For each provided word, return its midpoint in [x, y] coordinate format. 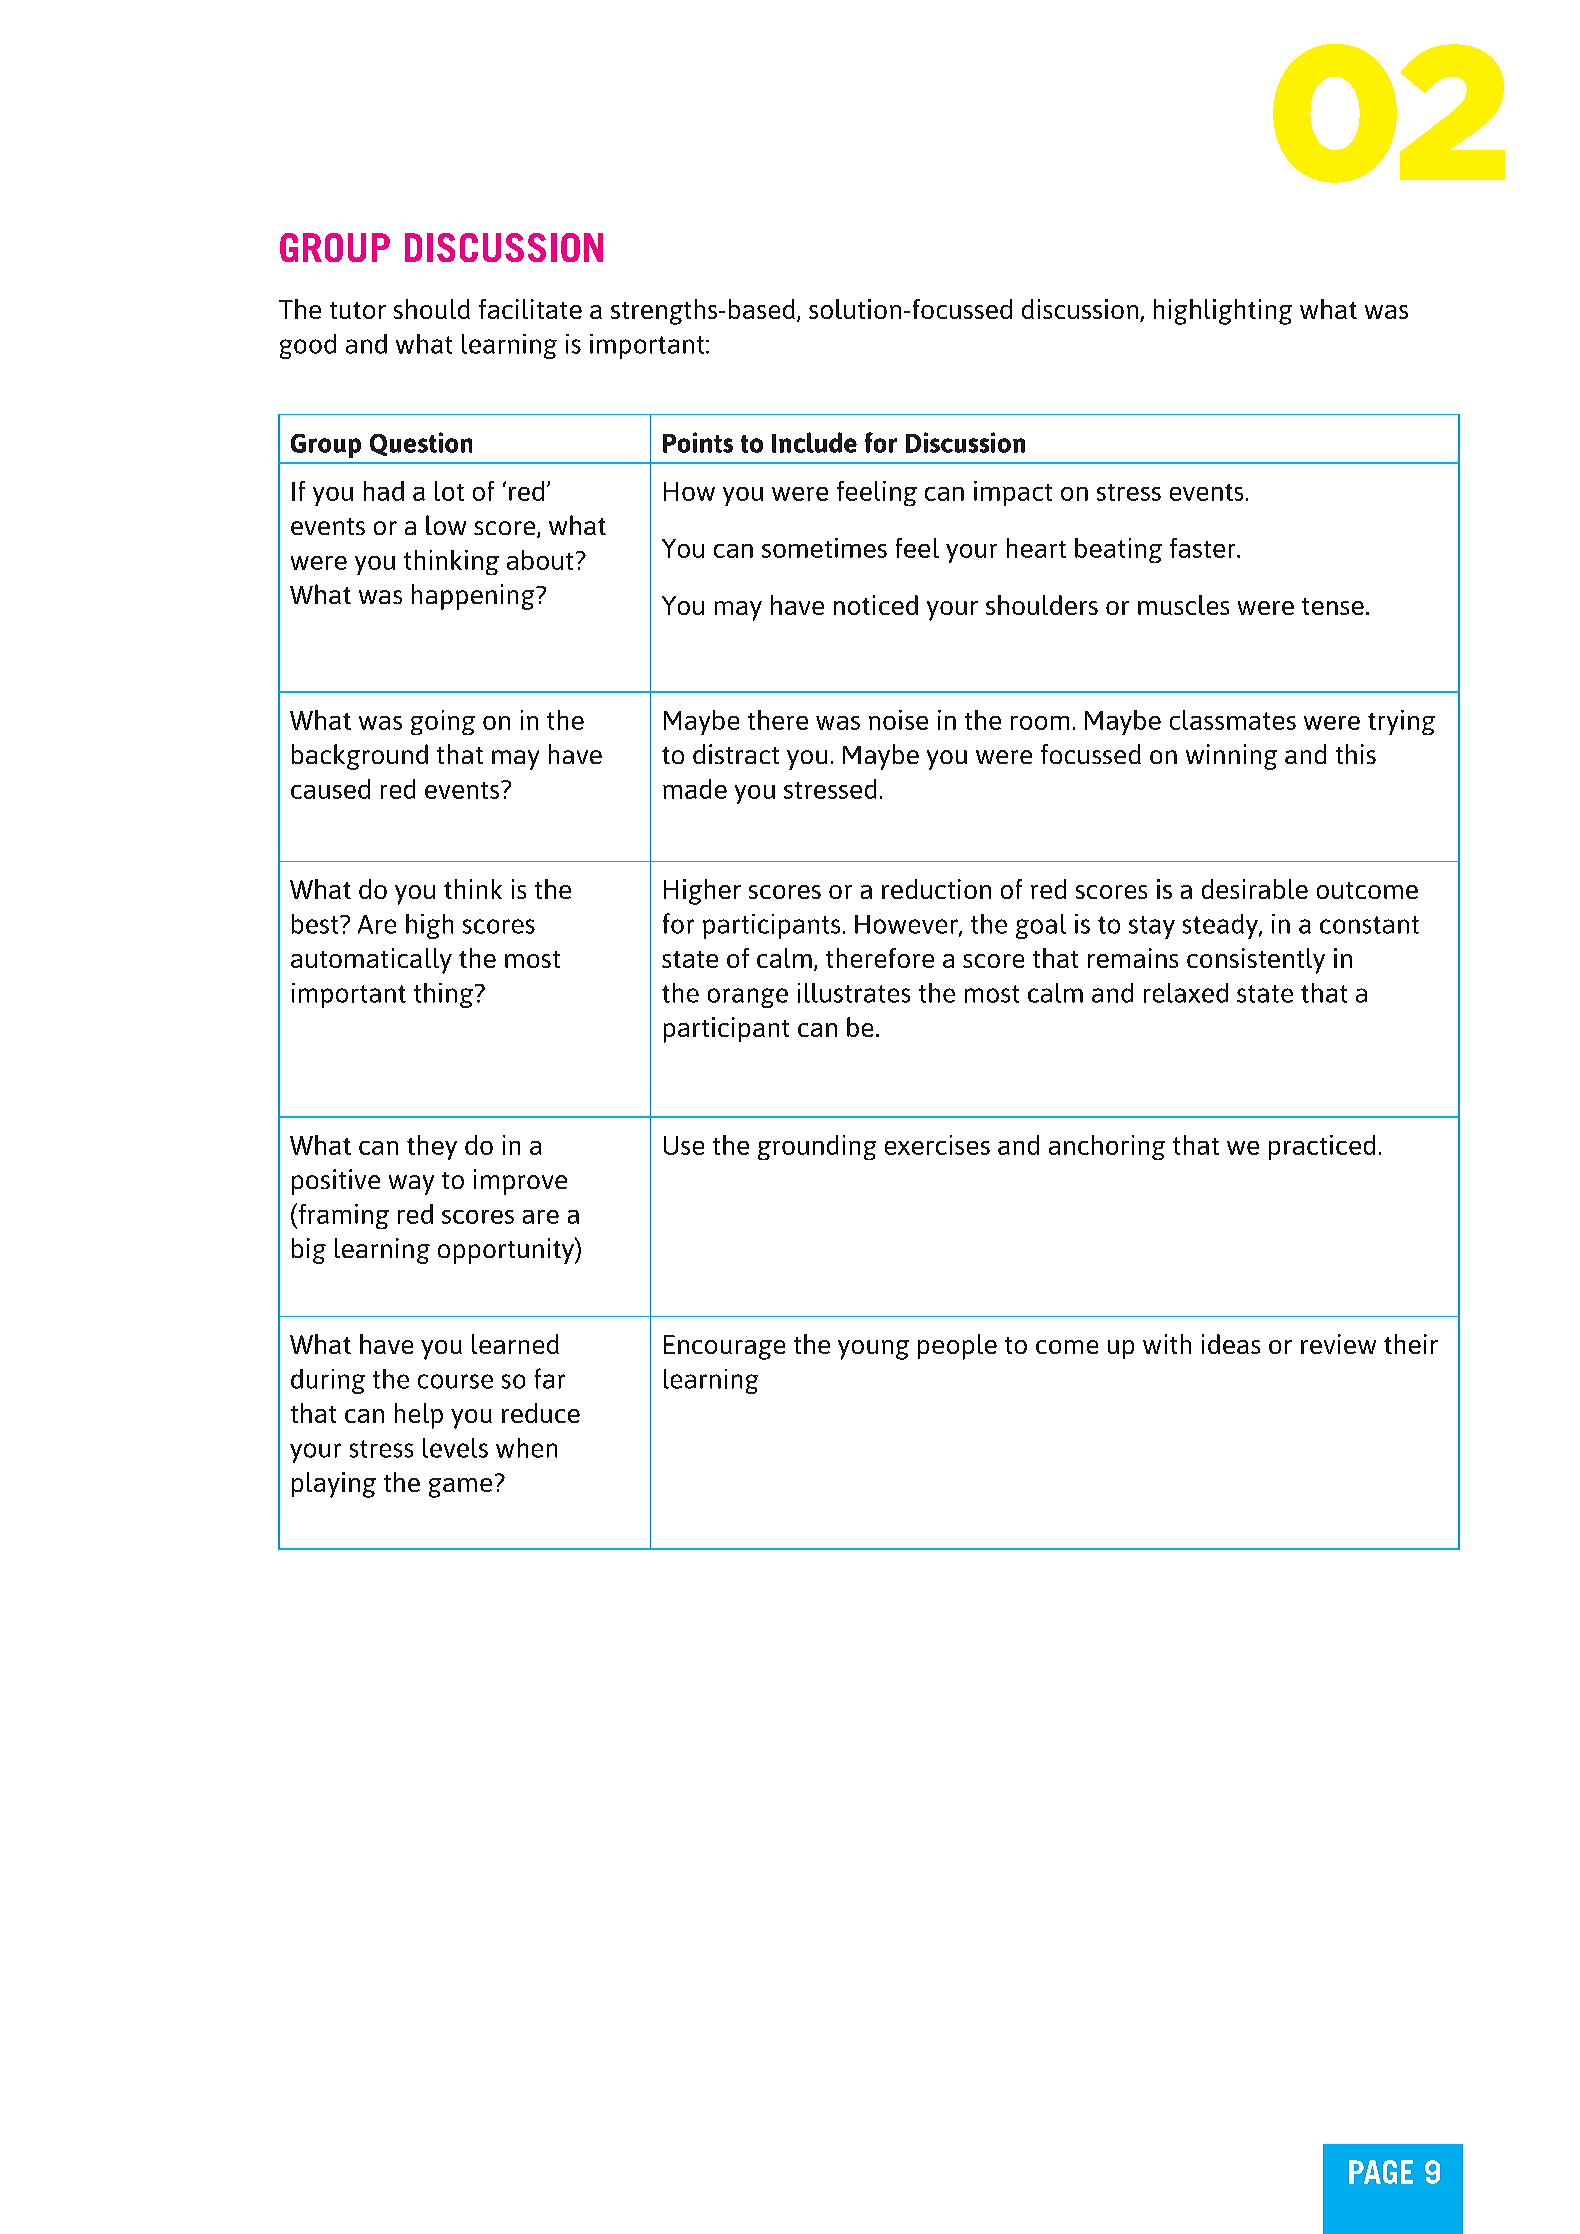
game [460, 1488]
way [411, 1185]
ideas [1231, 1344]
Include [814, 442]
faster [1204, 548]
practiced [1322, 1147]
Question [421, 444]
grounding [817, 1147]
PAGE [1381, 2172]
